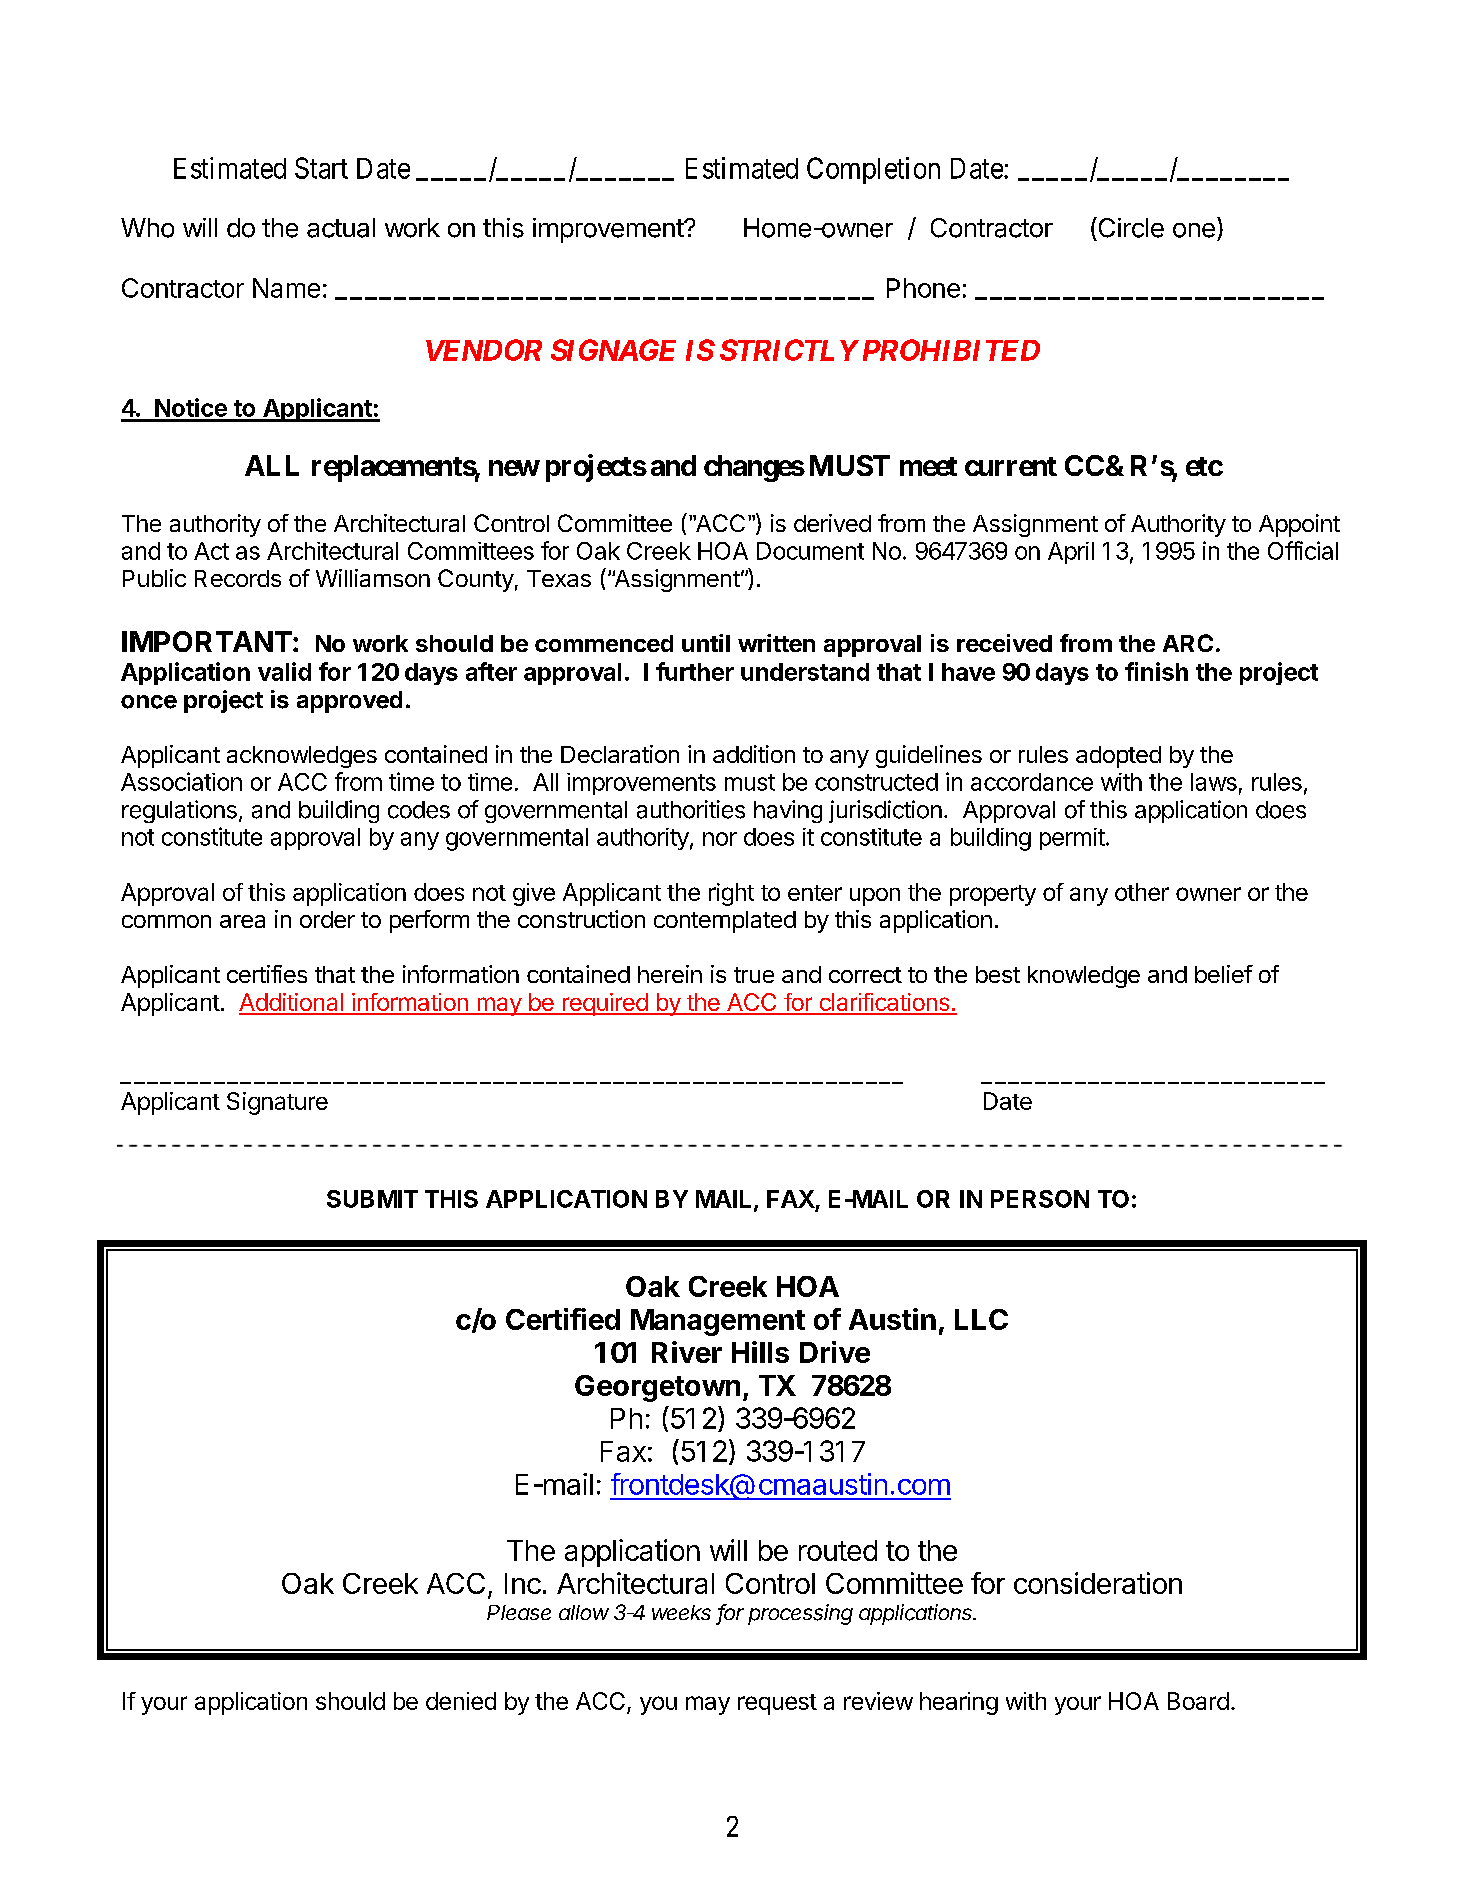 The height and width of the image is (1895, 1464). What do you see at coordinates (284, 671) in the image?
I see `valid` at bounding box center [284, 671].
